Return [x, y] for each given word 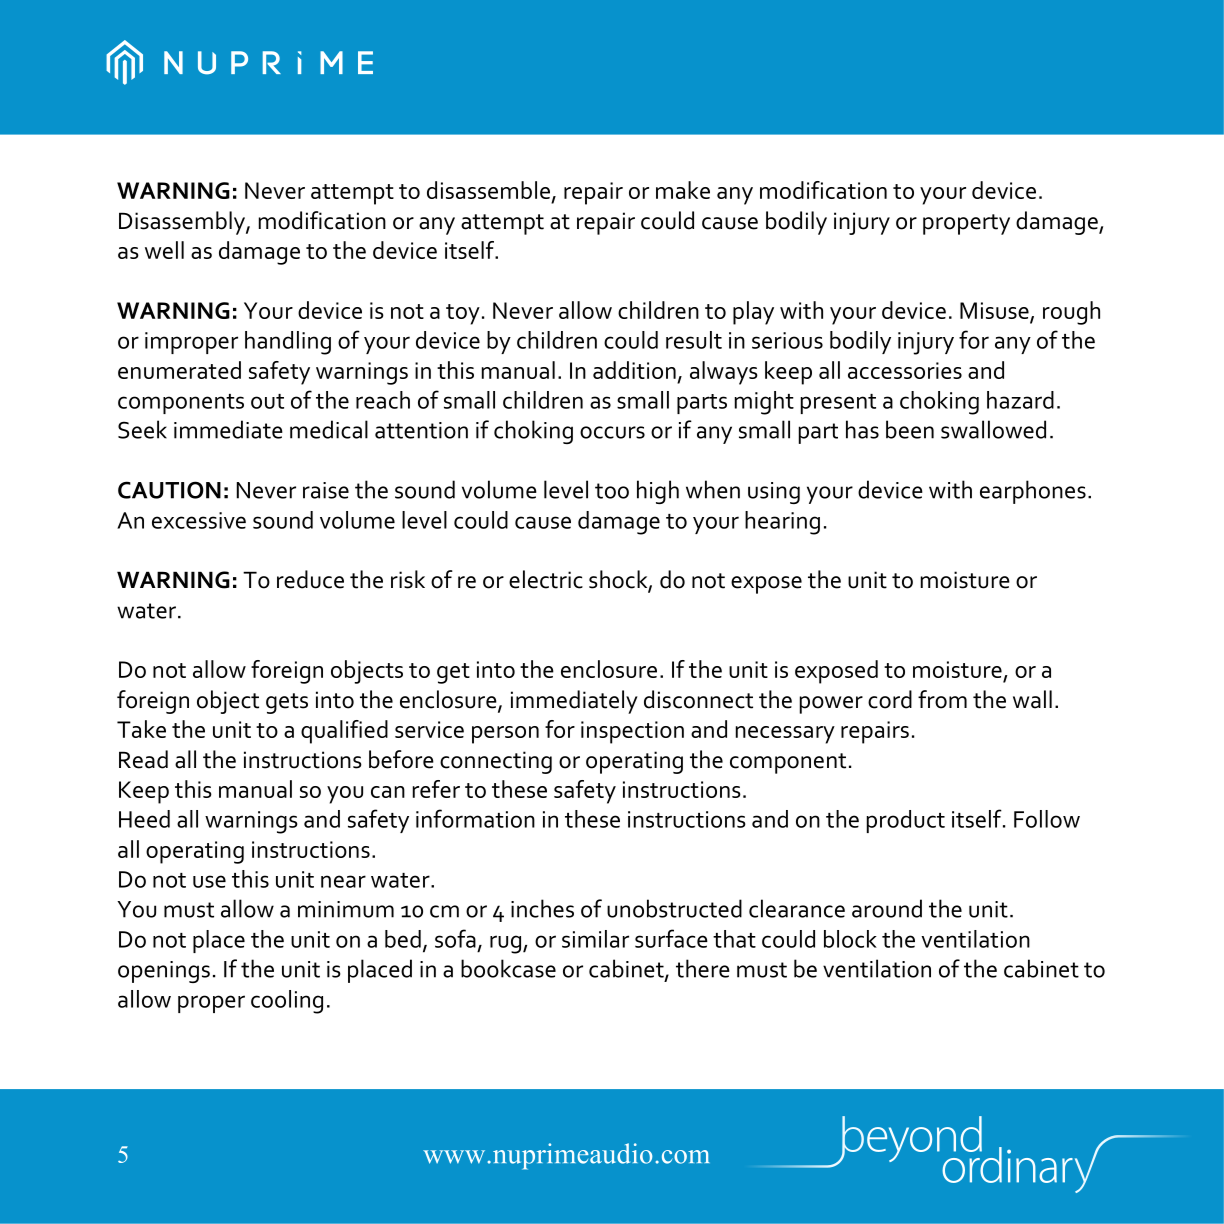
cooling [287, 1002]
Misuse [995, 312]
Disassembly [183, 223]
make [683, 190]
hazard [1020, 400]
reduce [310, 579]
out [267, 401]
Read [143, 759]
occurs [612, 432]
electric [546, 579]
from [942, 699]
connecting [496, 762]
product [906, 821]
